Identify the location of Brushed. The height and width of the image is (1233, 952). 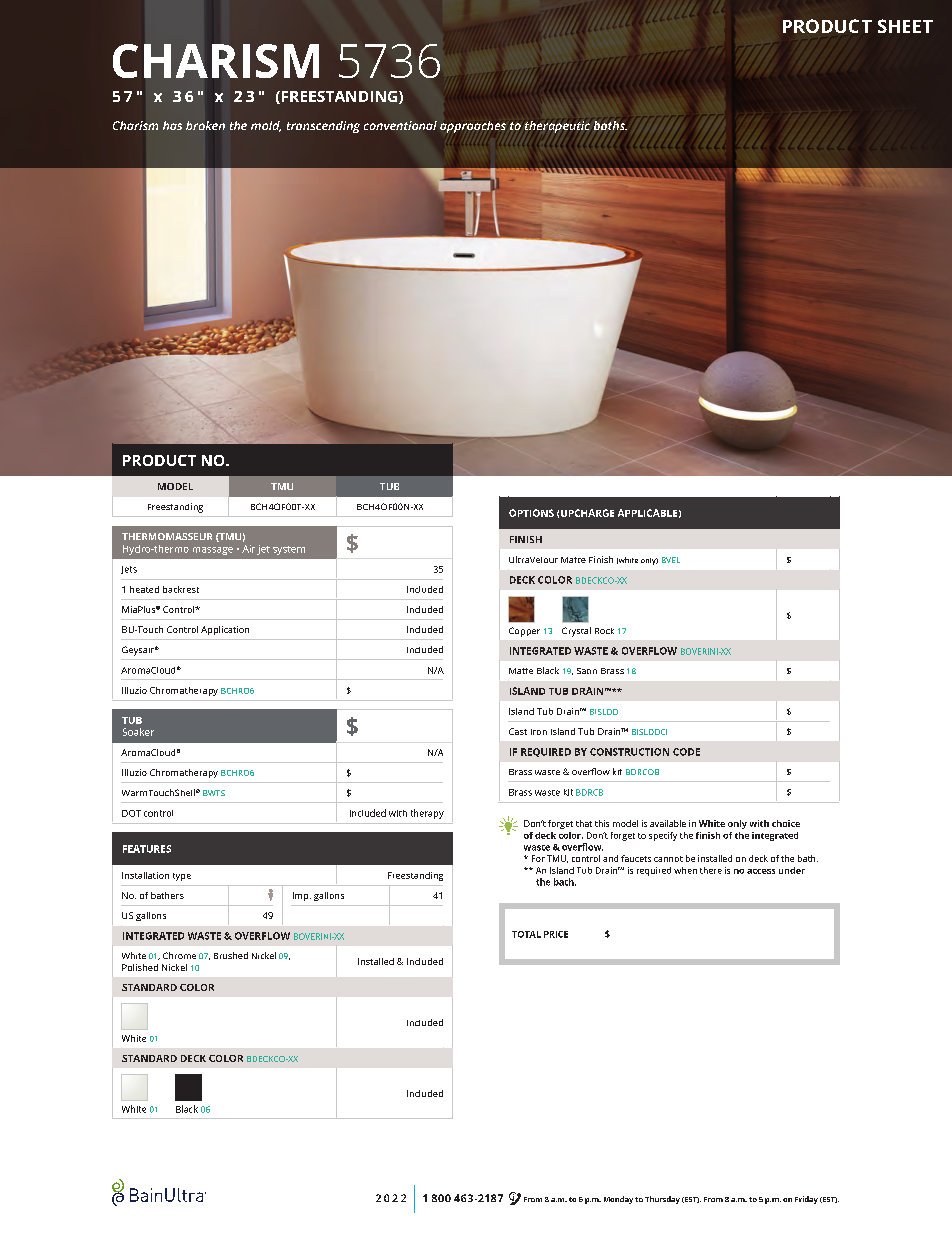
(231, 955).
